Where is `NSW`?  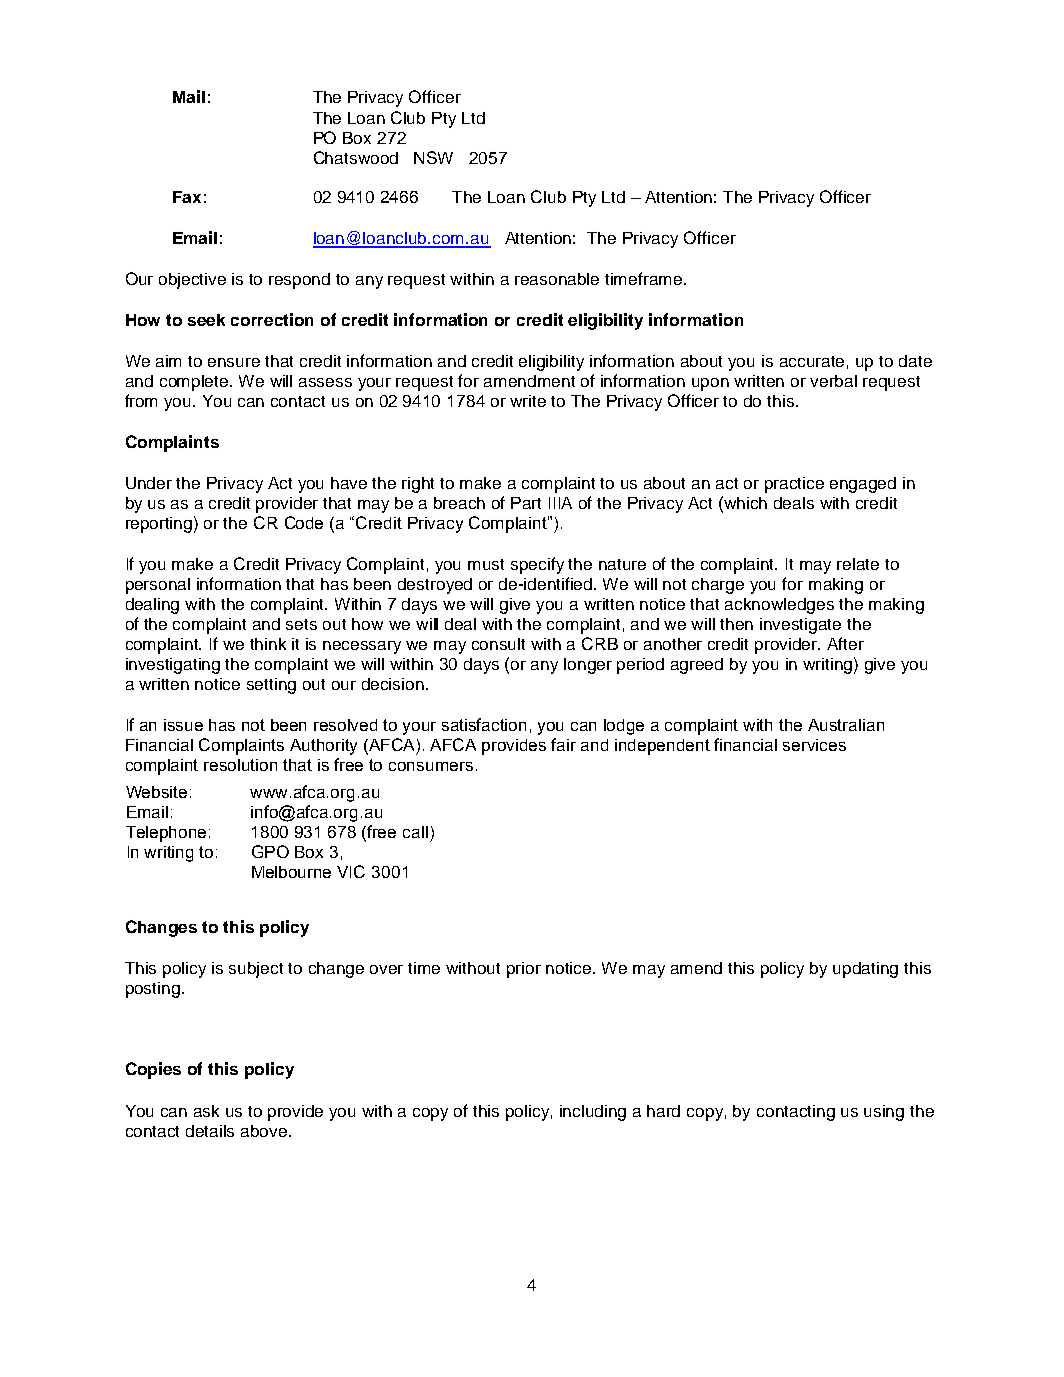
NSW is located at coordinates (433, 157).
